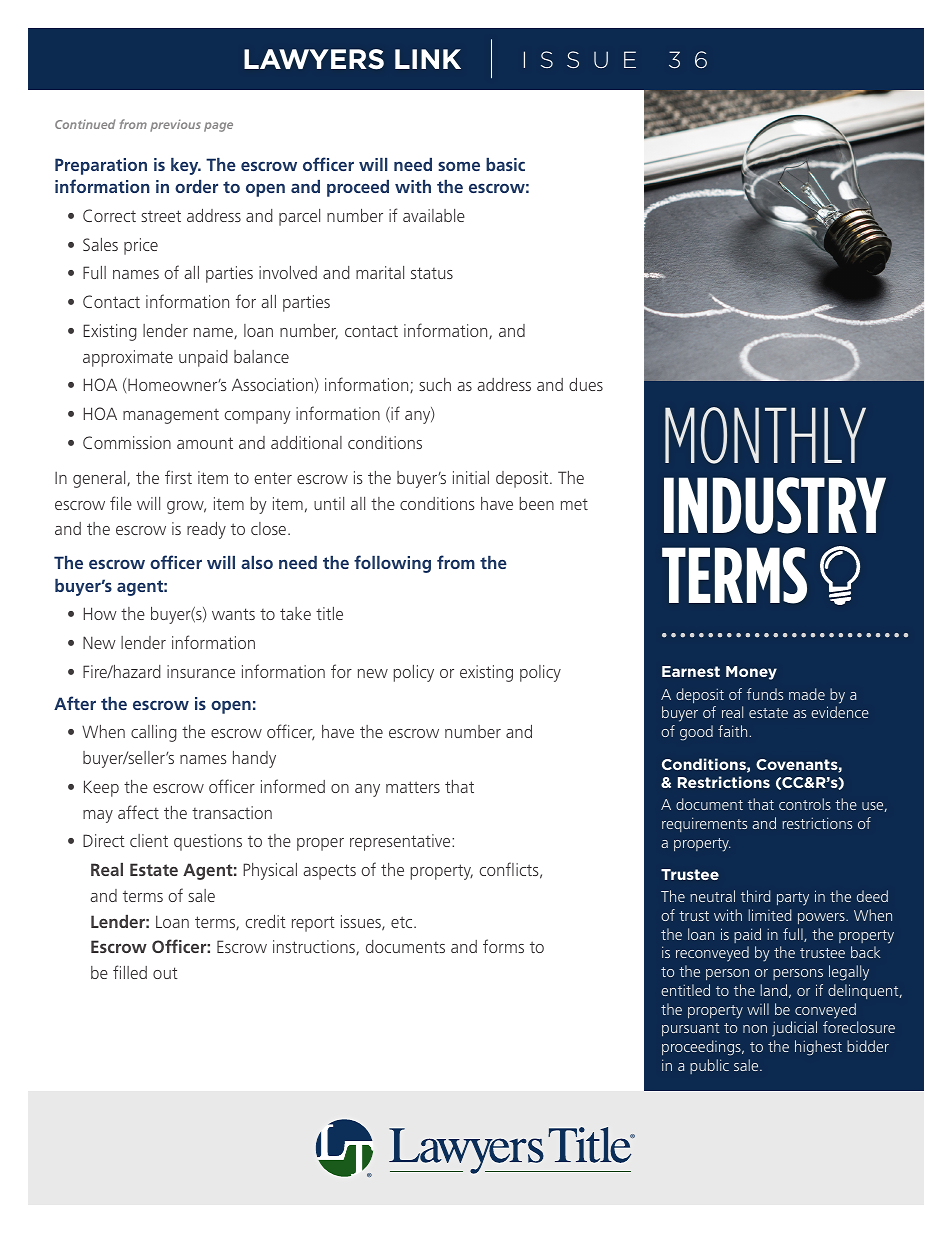 Image resolution: width=952 pixels, height=1233 pixels. Describe the element at coordinates (392, 564) in the screenshot. I see `following` at that location.
